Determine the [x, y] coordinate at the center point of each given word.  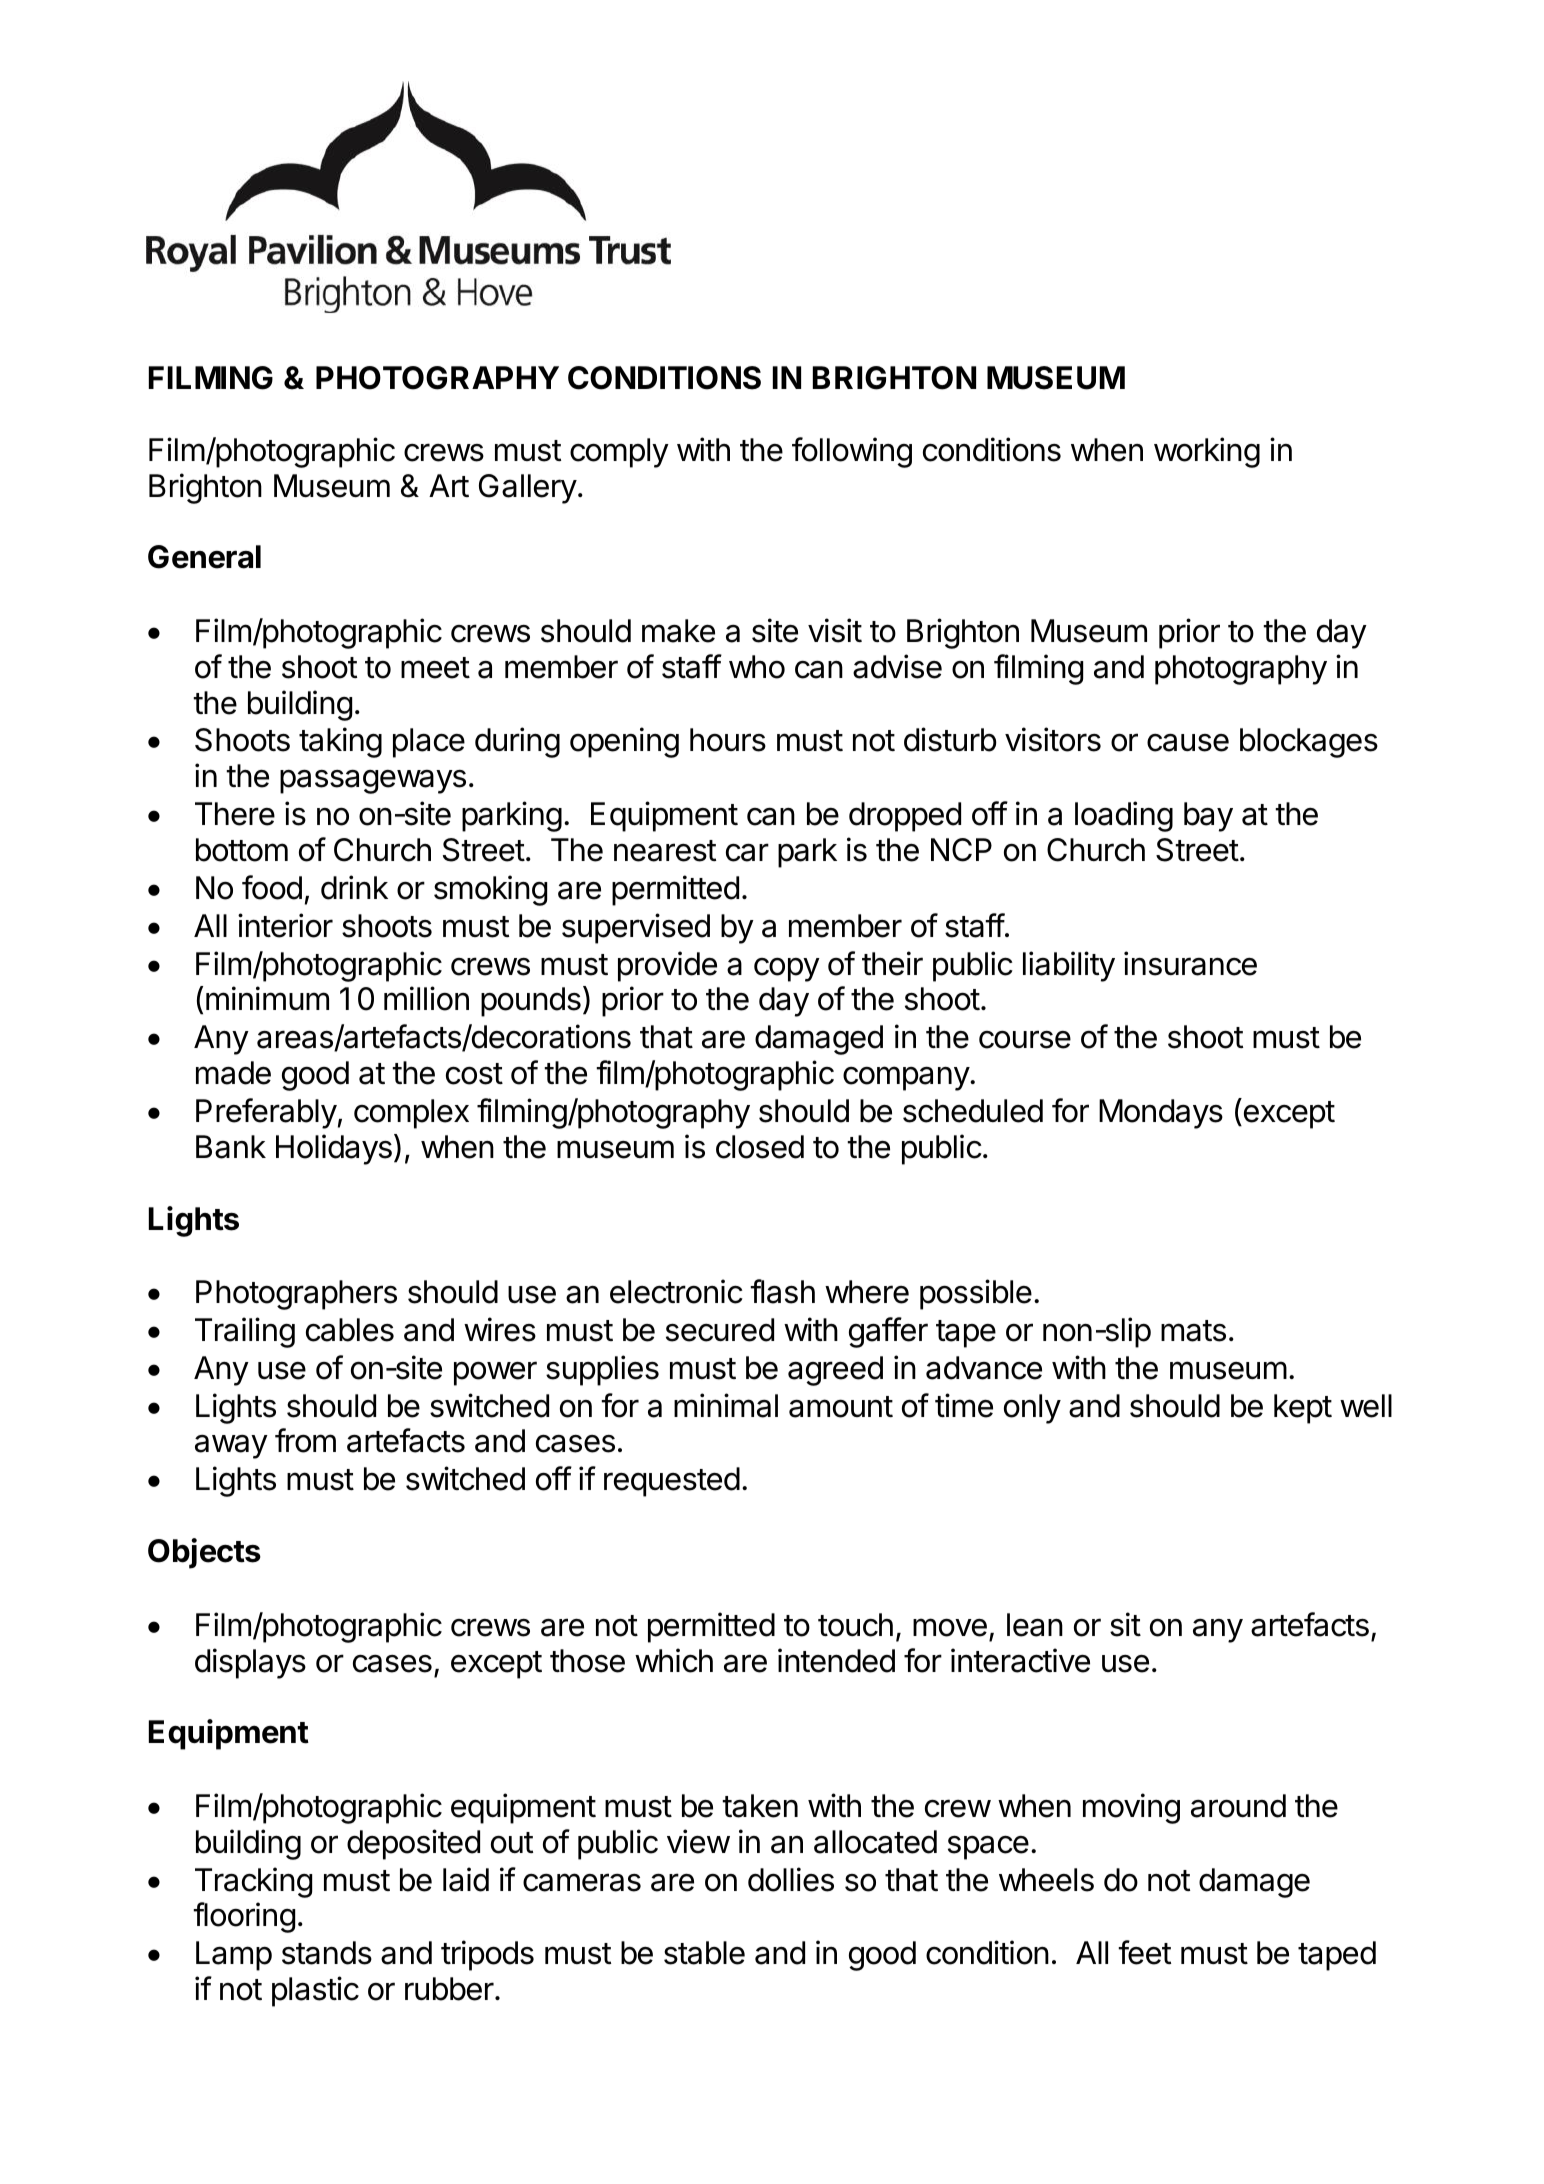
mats [1193, 1331]
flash [782, 1291]
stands [327, 1953]
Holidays [334, 1149]
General [204, 557]
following [852, 452]
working [1207, 452]
